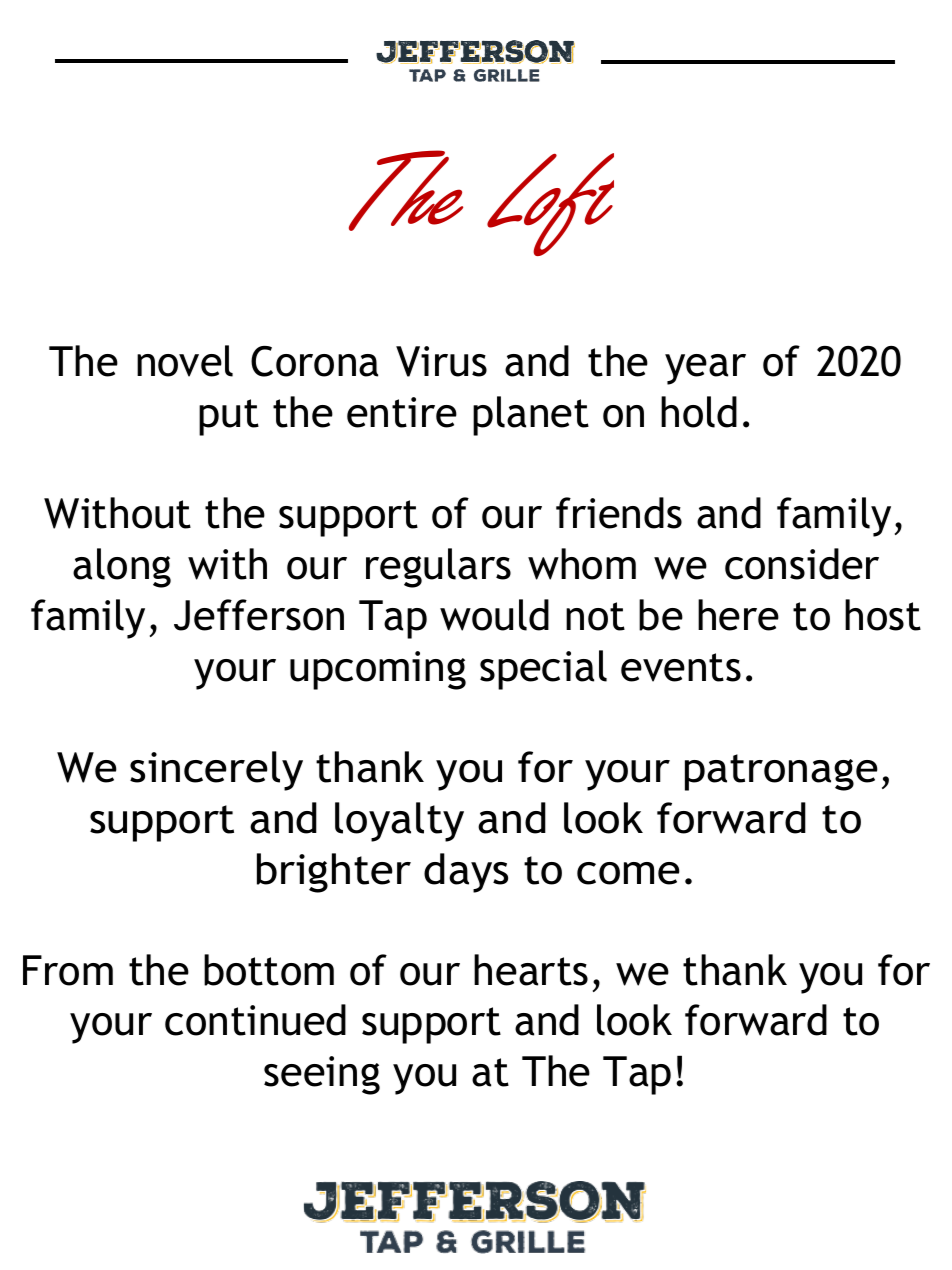  What do you see at coordinates (466, 873) in the screenshot?
I see `days` at bounding box center [466, 873].
